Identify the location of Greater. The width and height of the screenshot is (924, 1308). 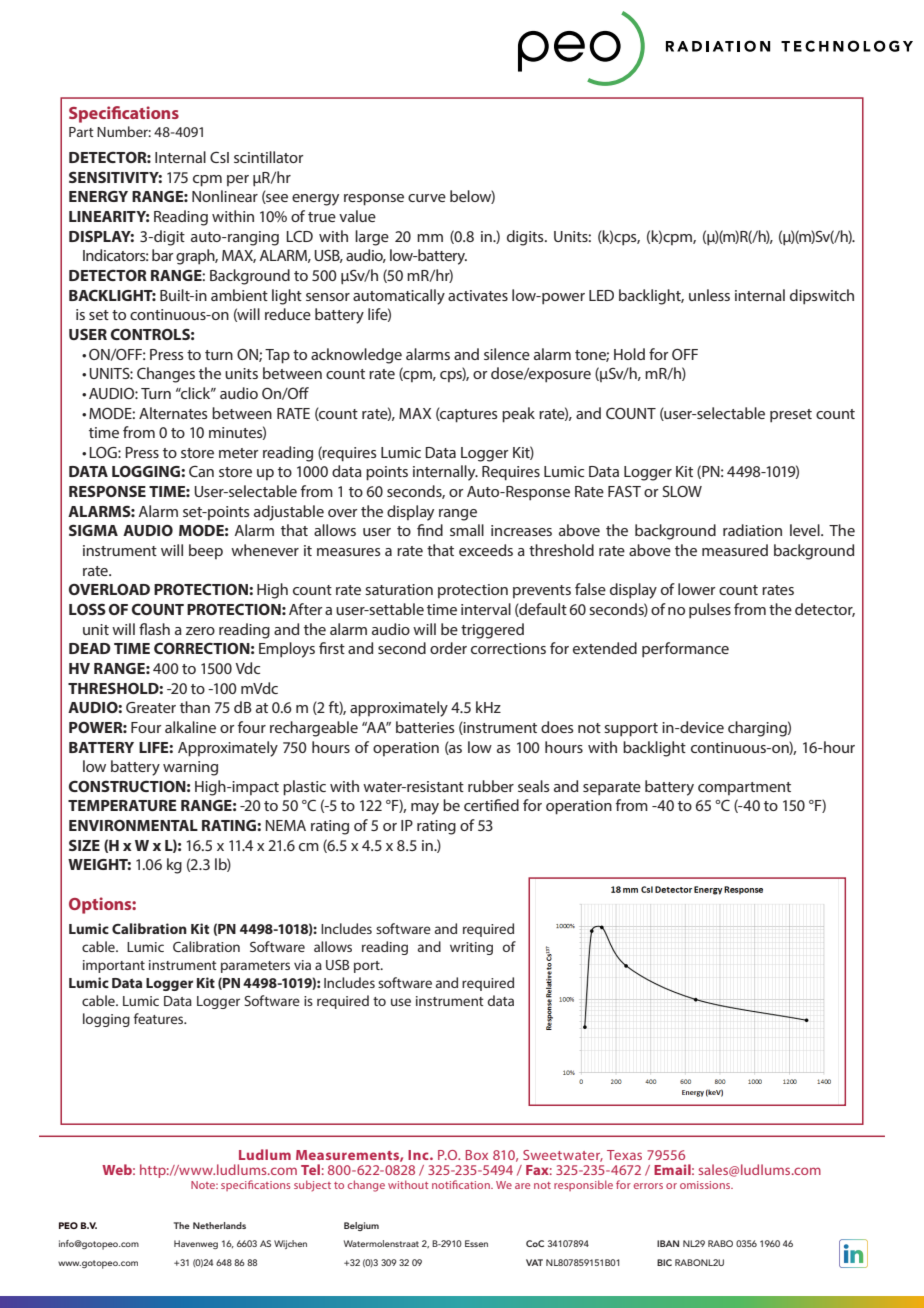
(151, 707).
